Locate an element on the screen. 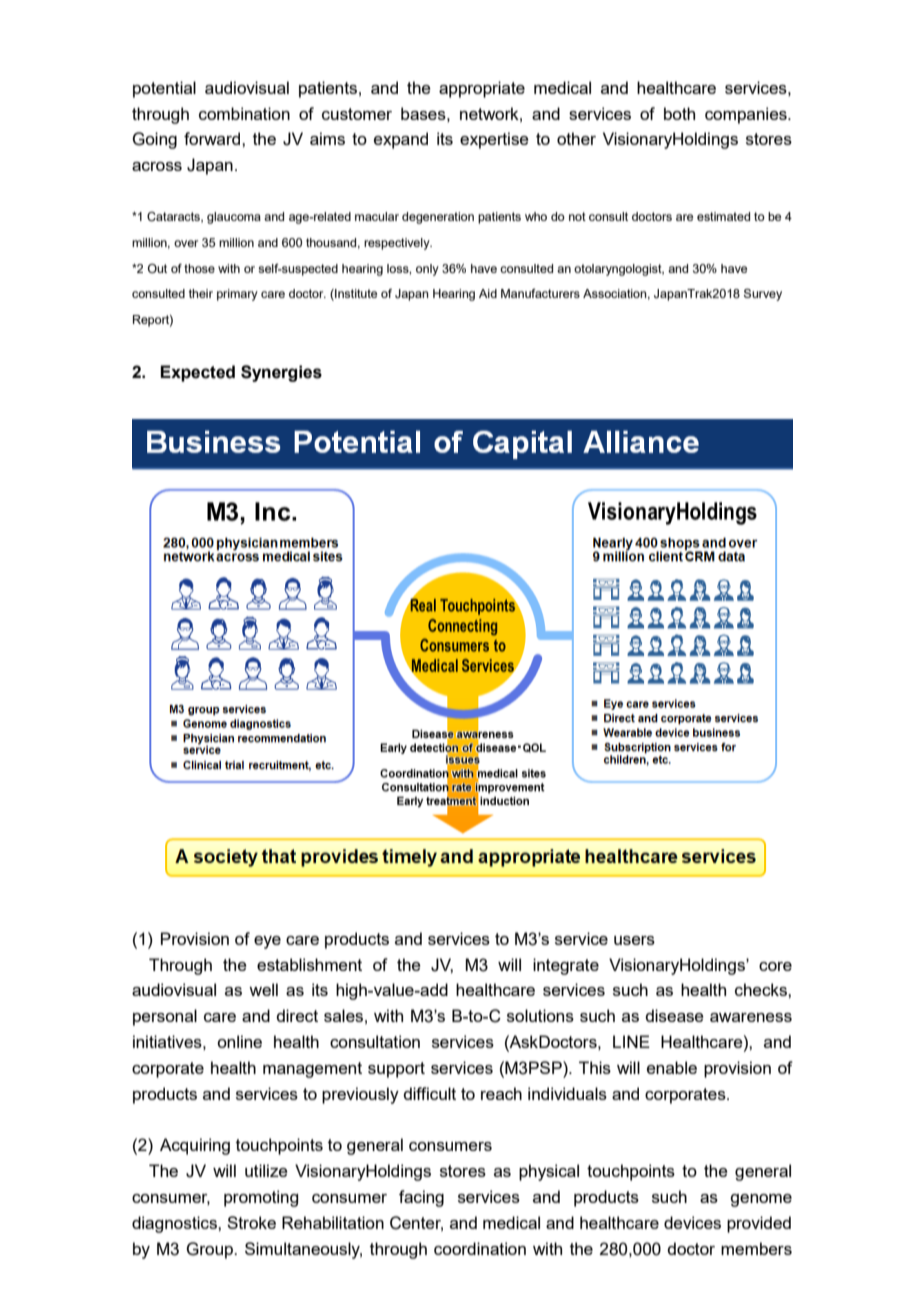 Image resolution: width=924 pixels, height=1308 pixels. users is located at coordinates (634, 940).
